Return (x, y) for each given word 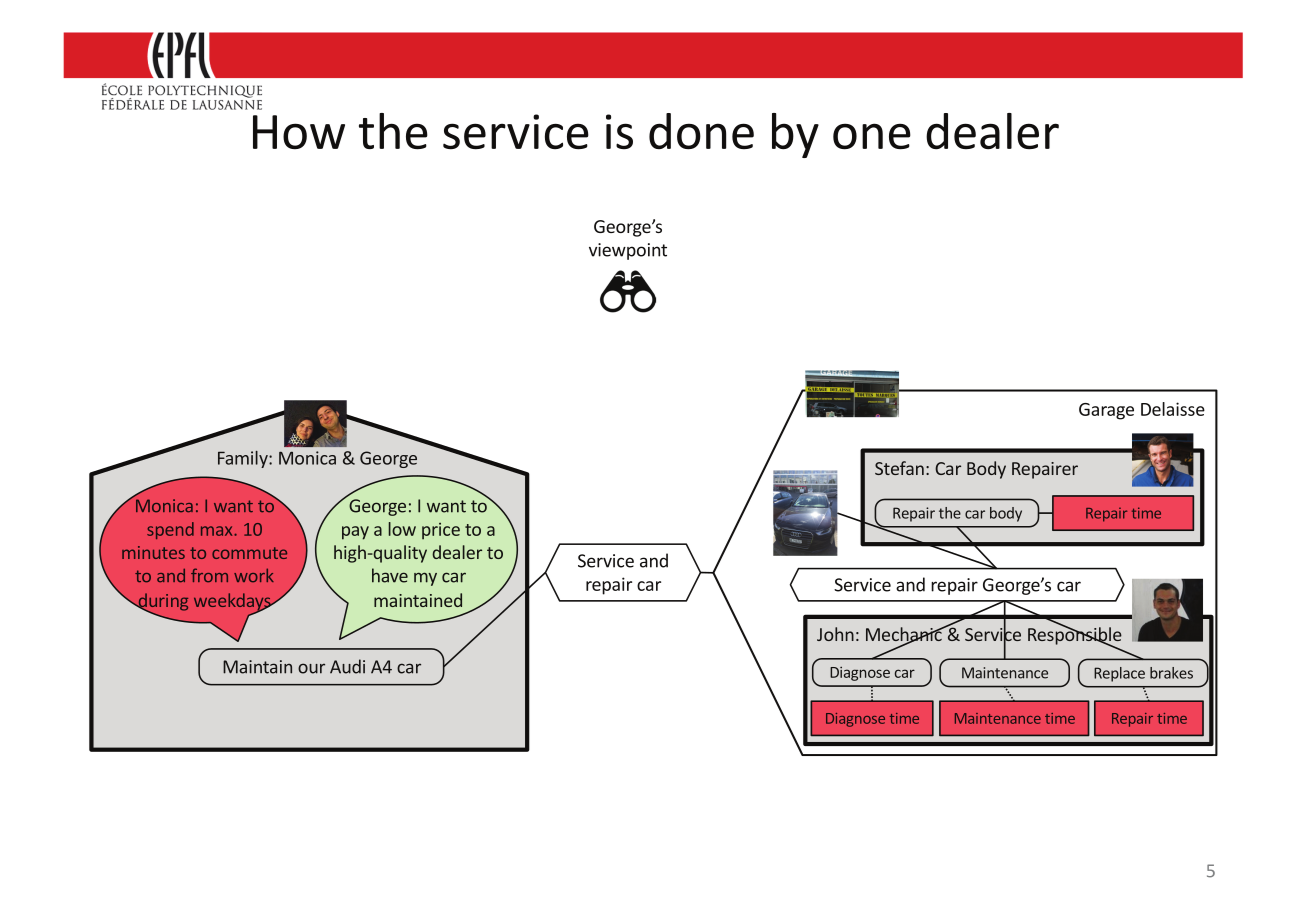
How (299, 132)
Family (244, 459)
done (701, 131)
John (835, 634)
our (311, 668)
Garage (1106, 411)
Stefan (899, 468)
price (441, 531)
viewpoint (628, 251)
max (218, 531)
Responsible (1075, 636)
